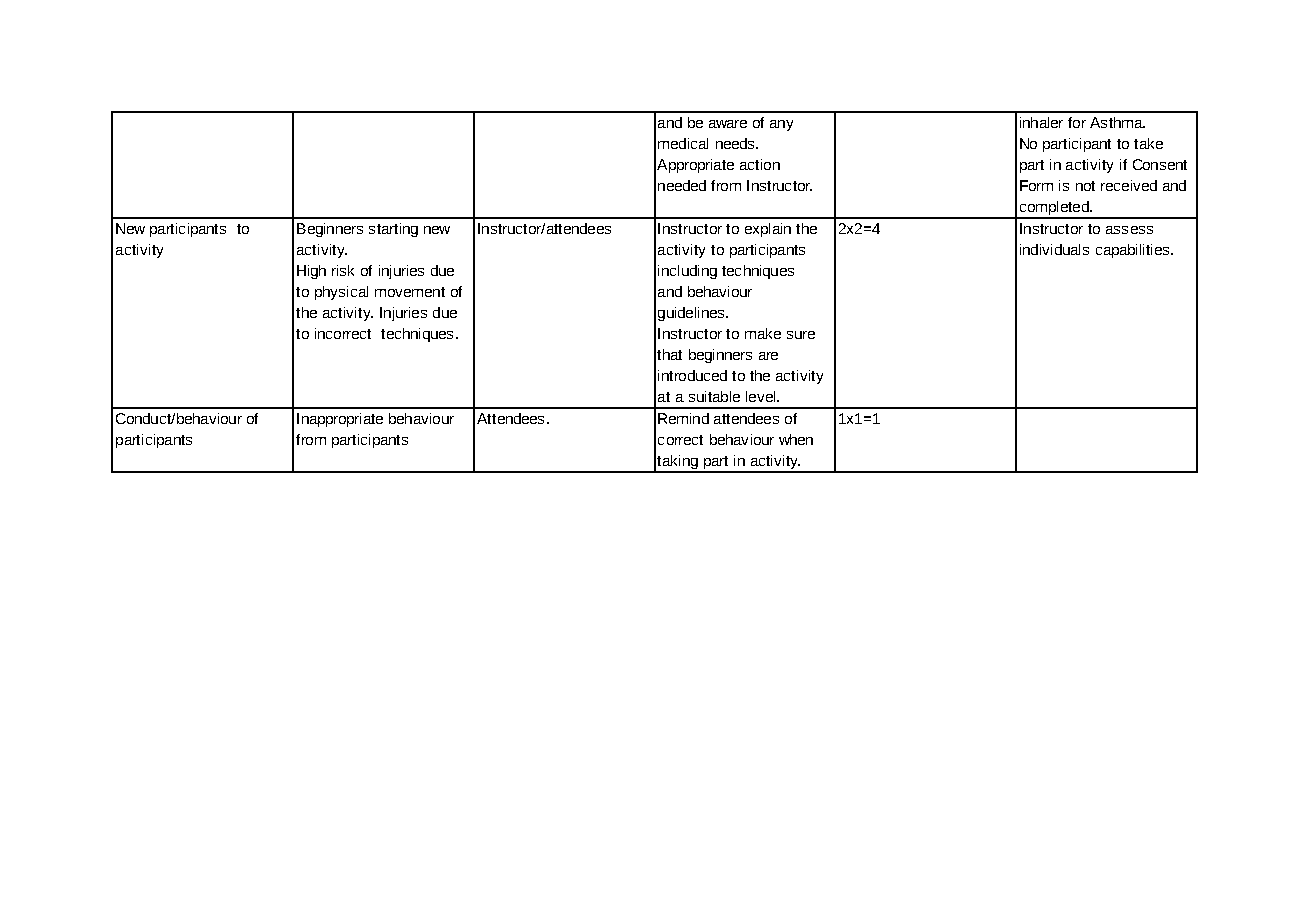  I want to click on Remind, so click(683, 418).
